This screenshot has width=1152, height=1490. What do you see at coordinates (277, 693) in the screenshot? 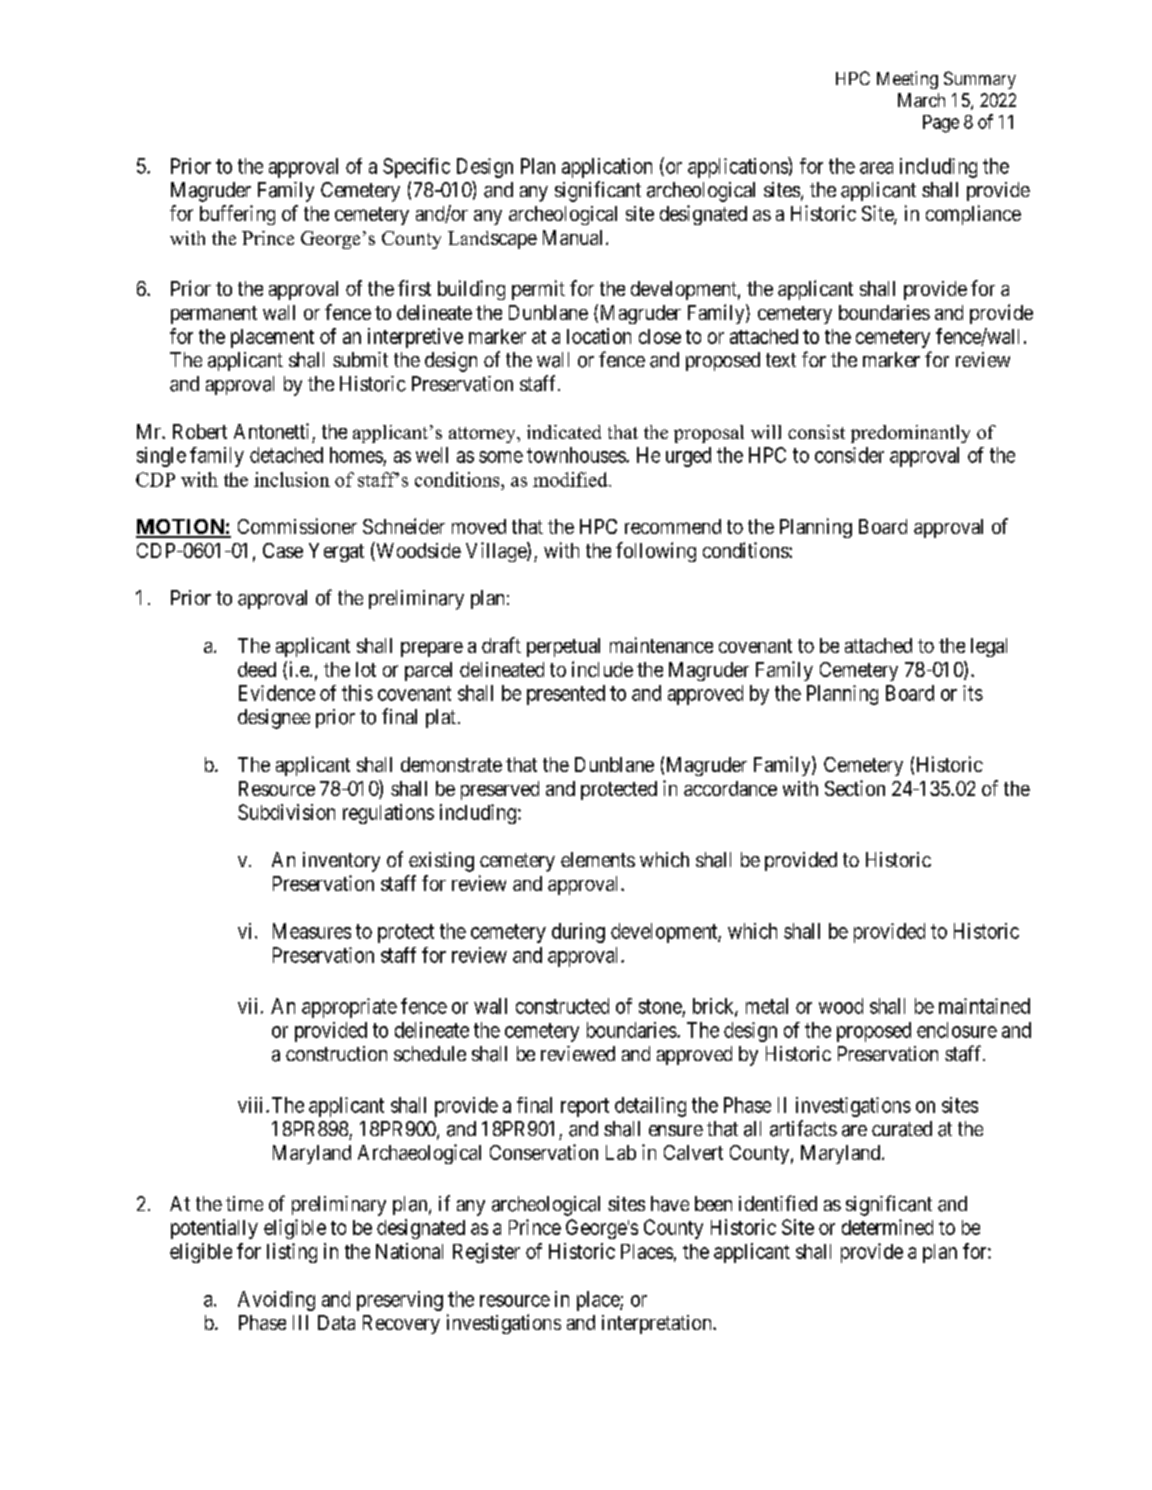
I see `Evidence` at bounding box center [277, 693].
